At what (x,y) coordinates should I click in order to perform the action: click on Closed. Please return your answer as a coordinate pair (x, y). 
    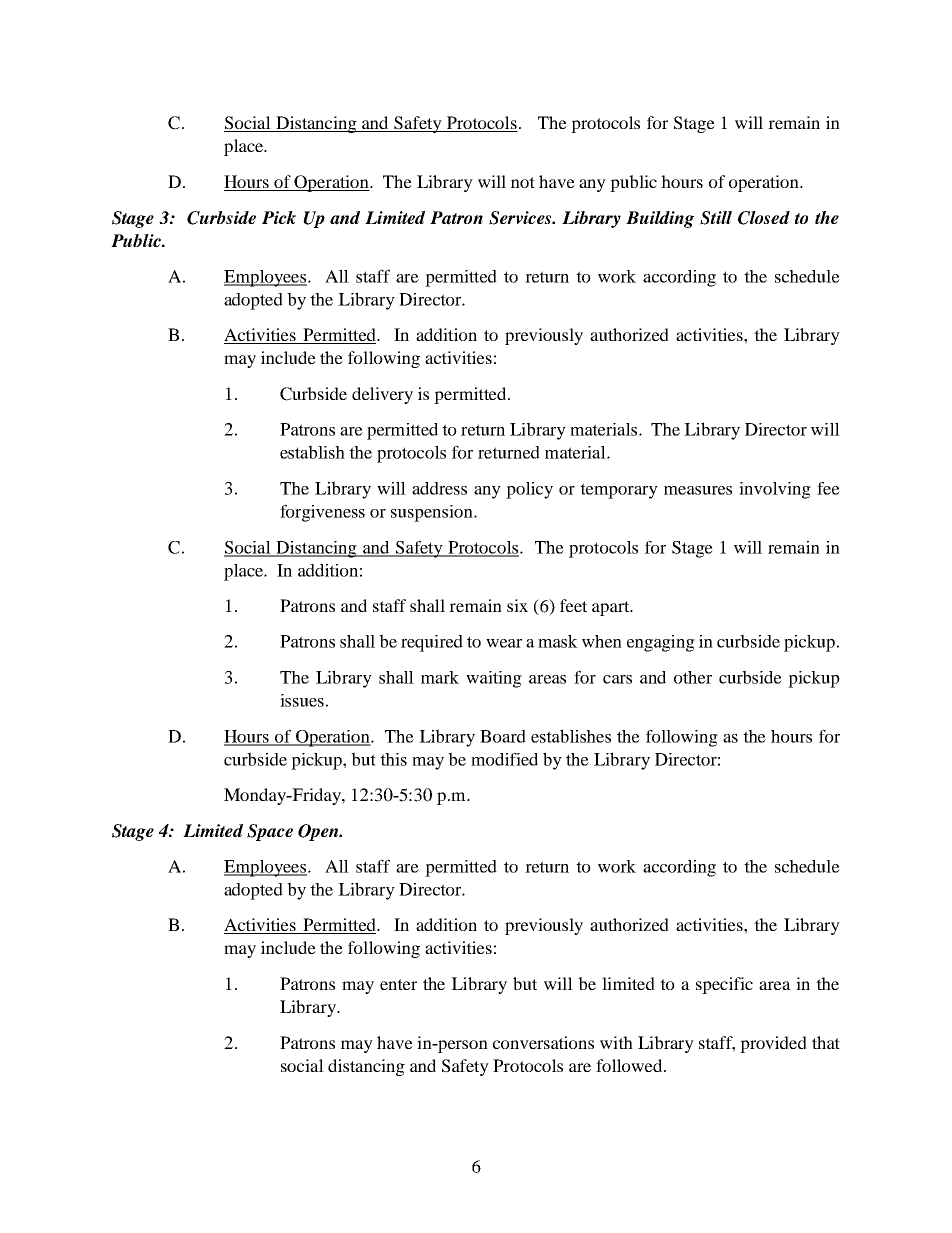
    Looking at the image, I should click on (764, 218).
